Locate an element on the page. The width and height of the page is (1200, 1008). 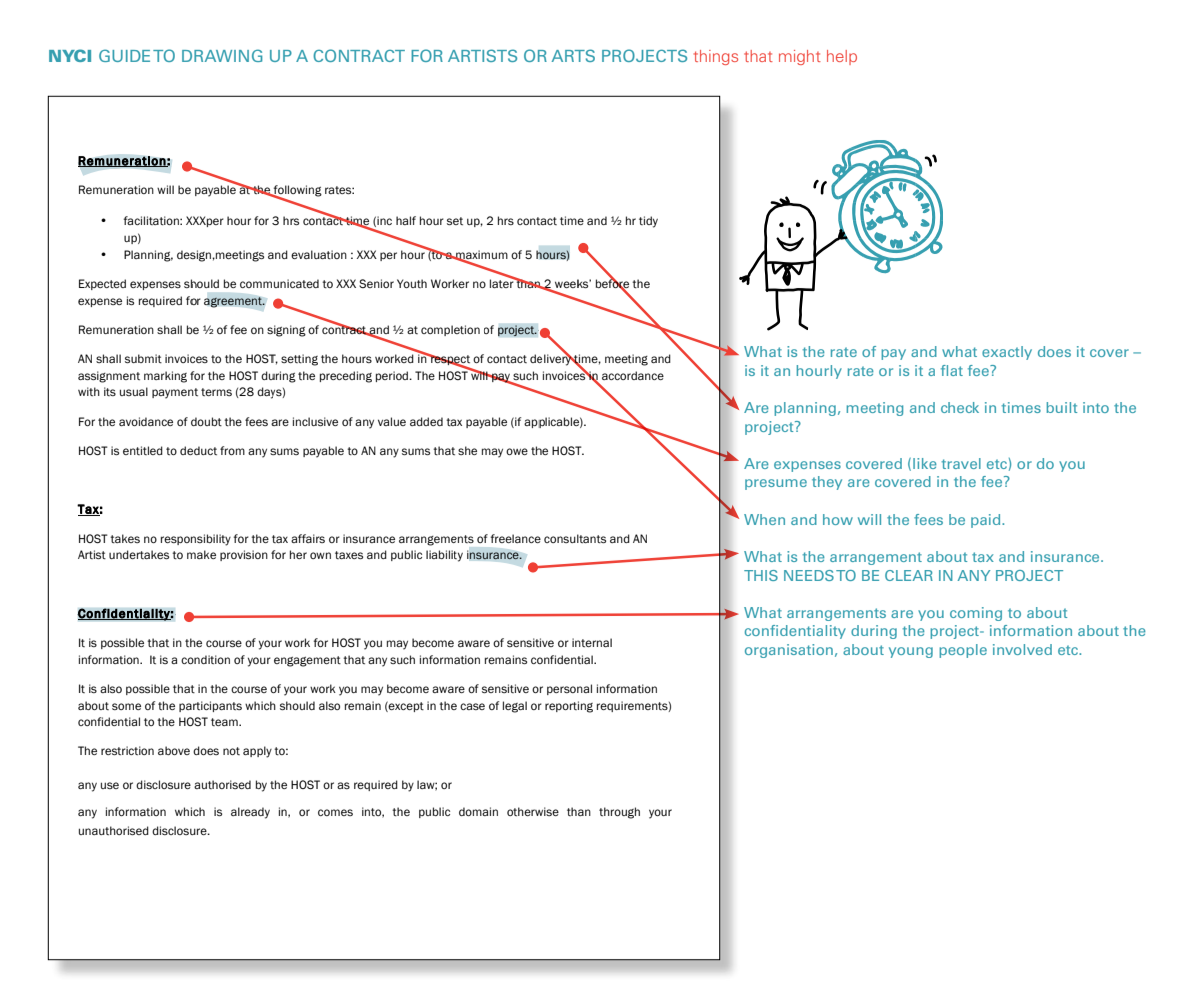
facilitation is located at coordinates (152, 220).
